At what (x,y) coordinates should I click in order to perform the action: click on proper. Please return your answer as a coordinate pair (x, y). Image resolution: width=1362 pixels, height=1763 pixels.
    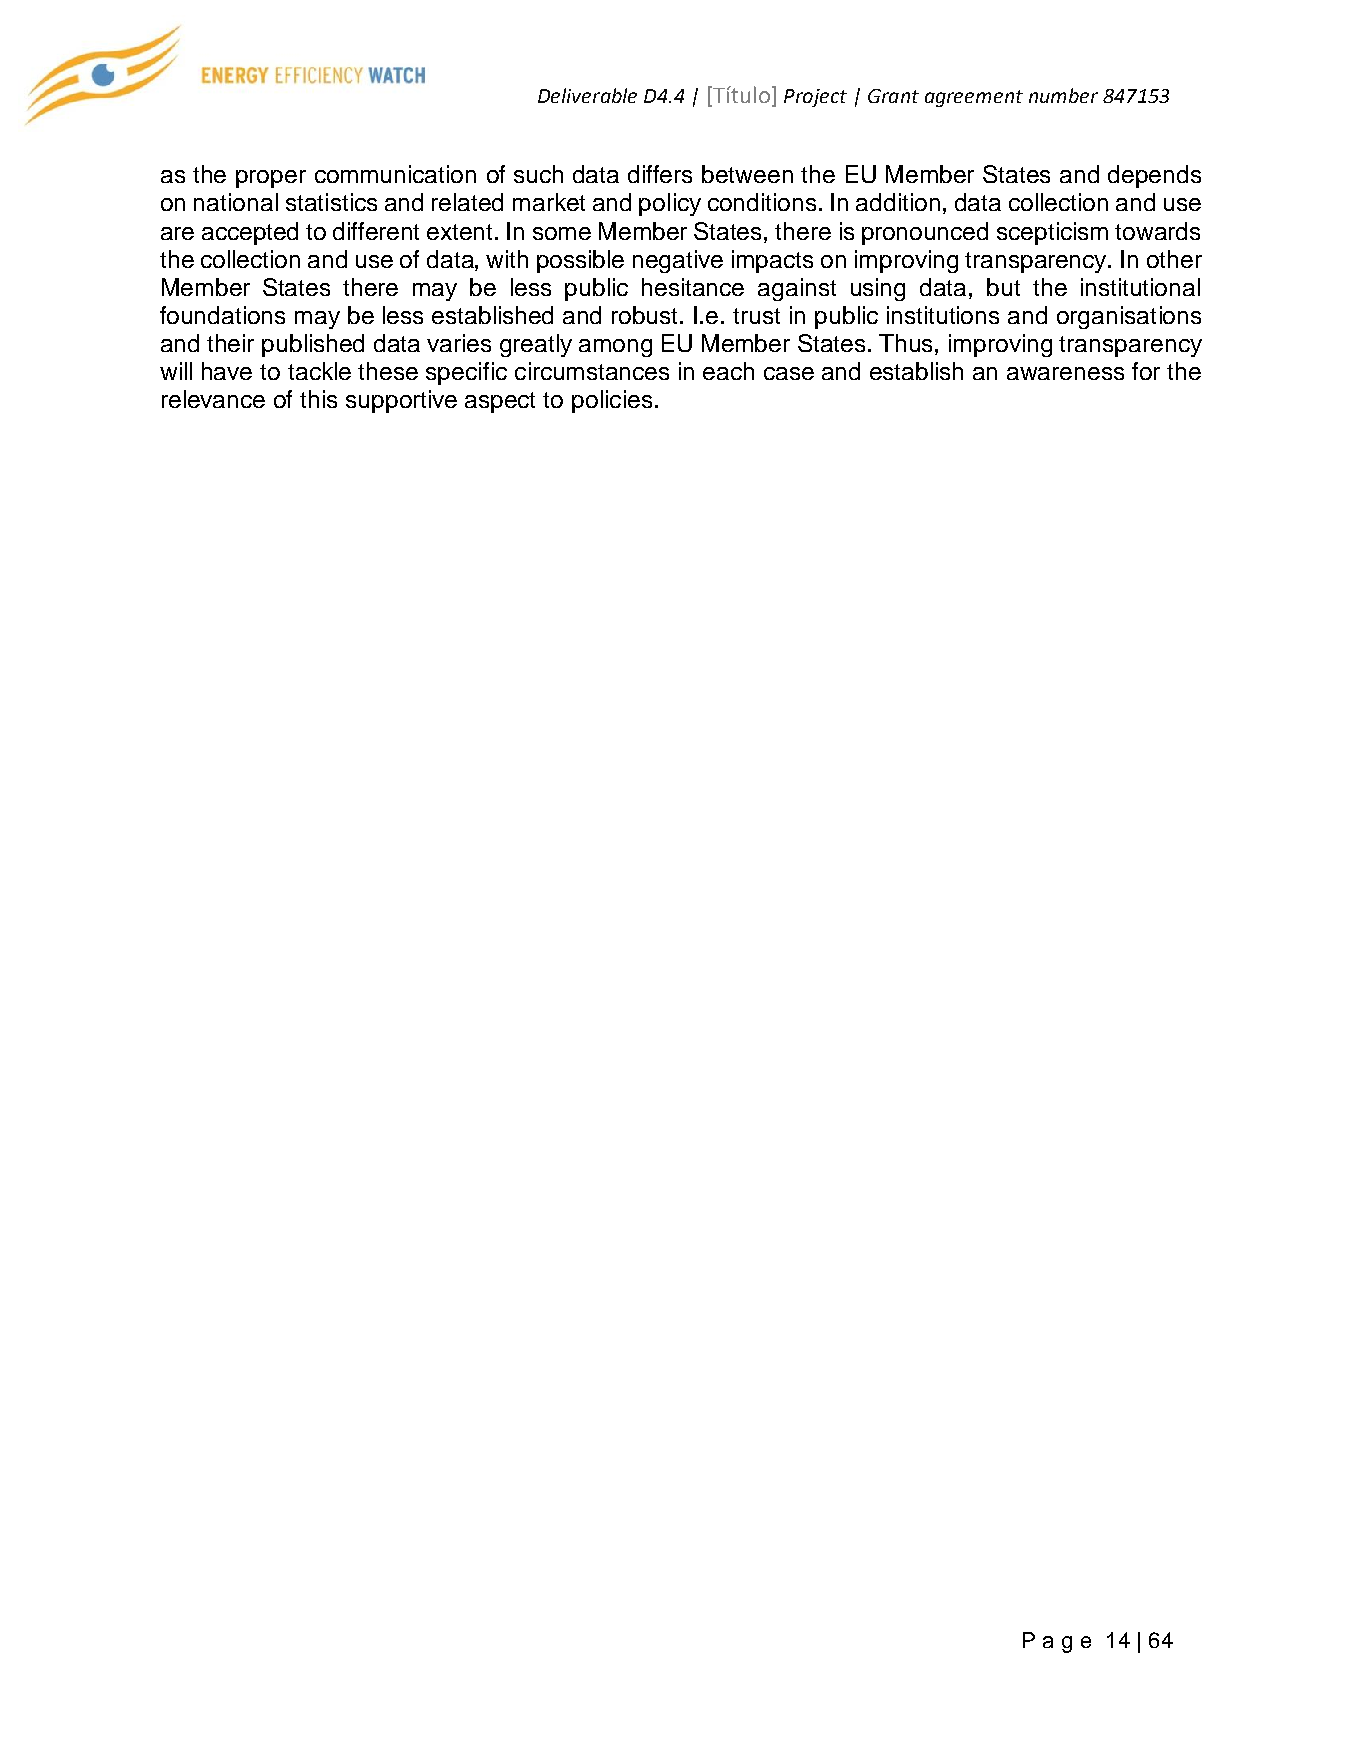
    Looking at the image, I should click on (271, 179).
